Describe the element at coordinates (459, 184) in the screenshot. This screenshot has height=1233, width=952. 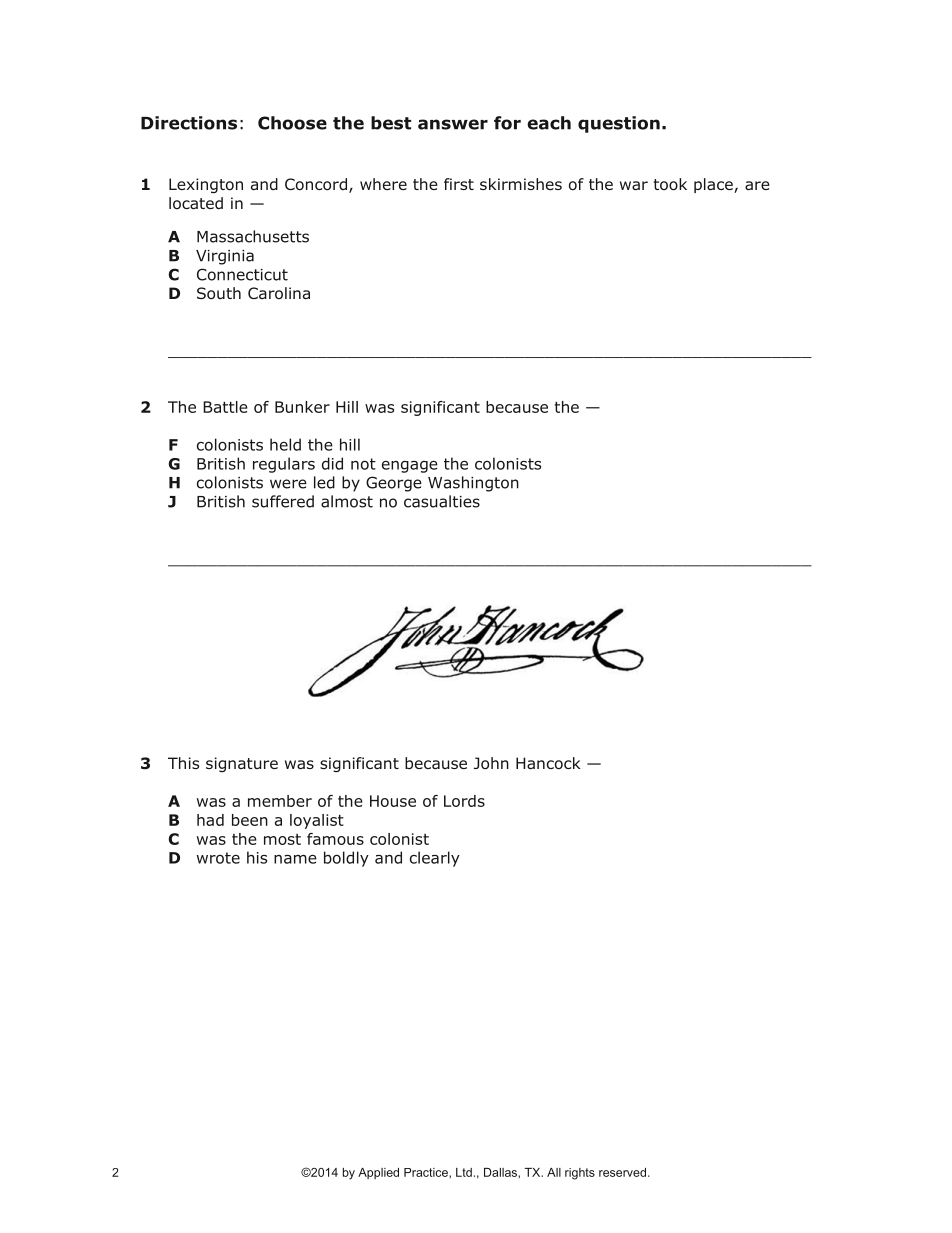
I see `first` at that location.
